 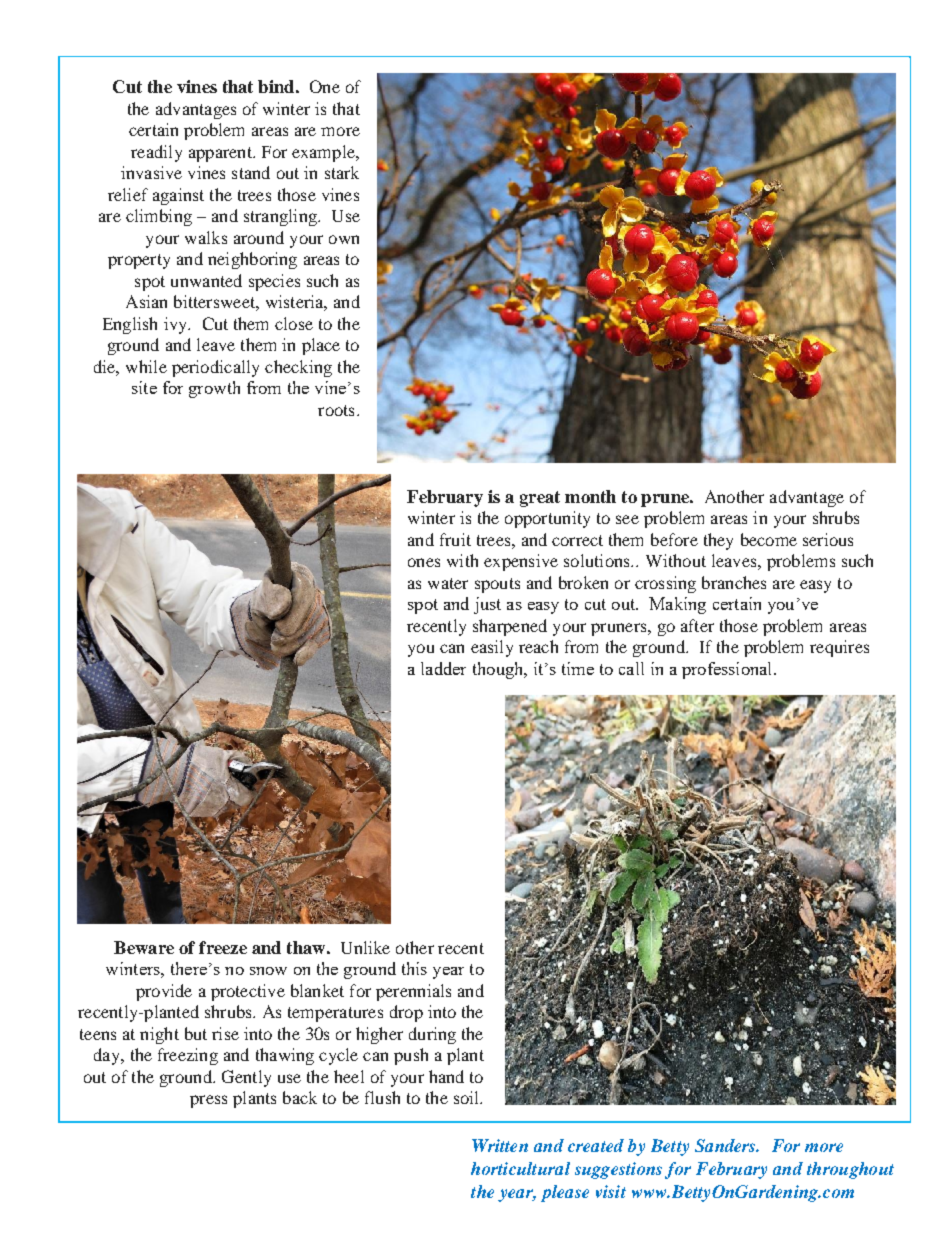 I want to click on freeze, so click(x=223, y=947).
